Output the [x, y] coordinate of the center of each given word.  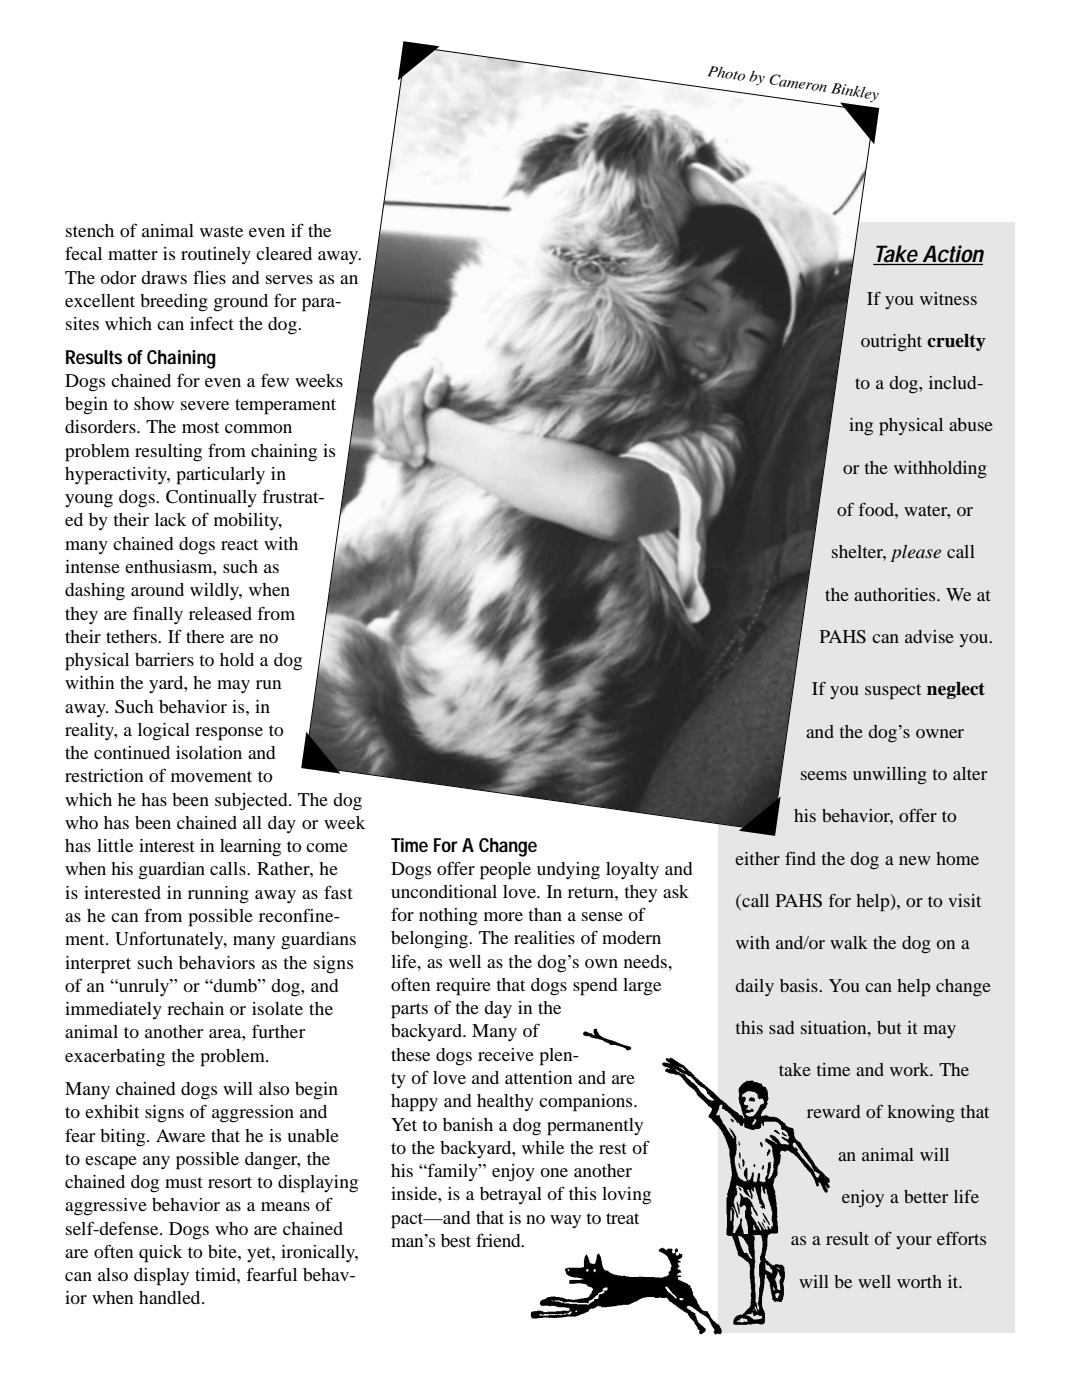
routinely [216, 255]
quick [160, 1254]
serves [289, 279]
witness [948, 298]
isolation [209, 752]
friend [499, 1240]
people [505, 871]
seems [824, 775]
